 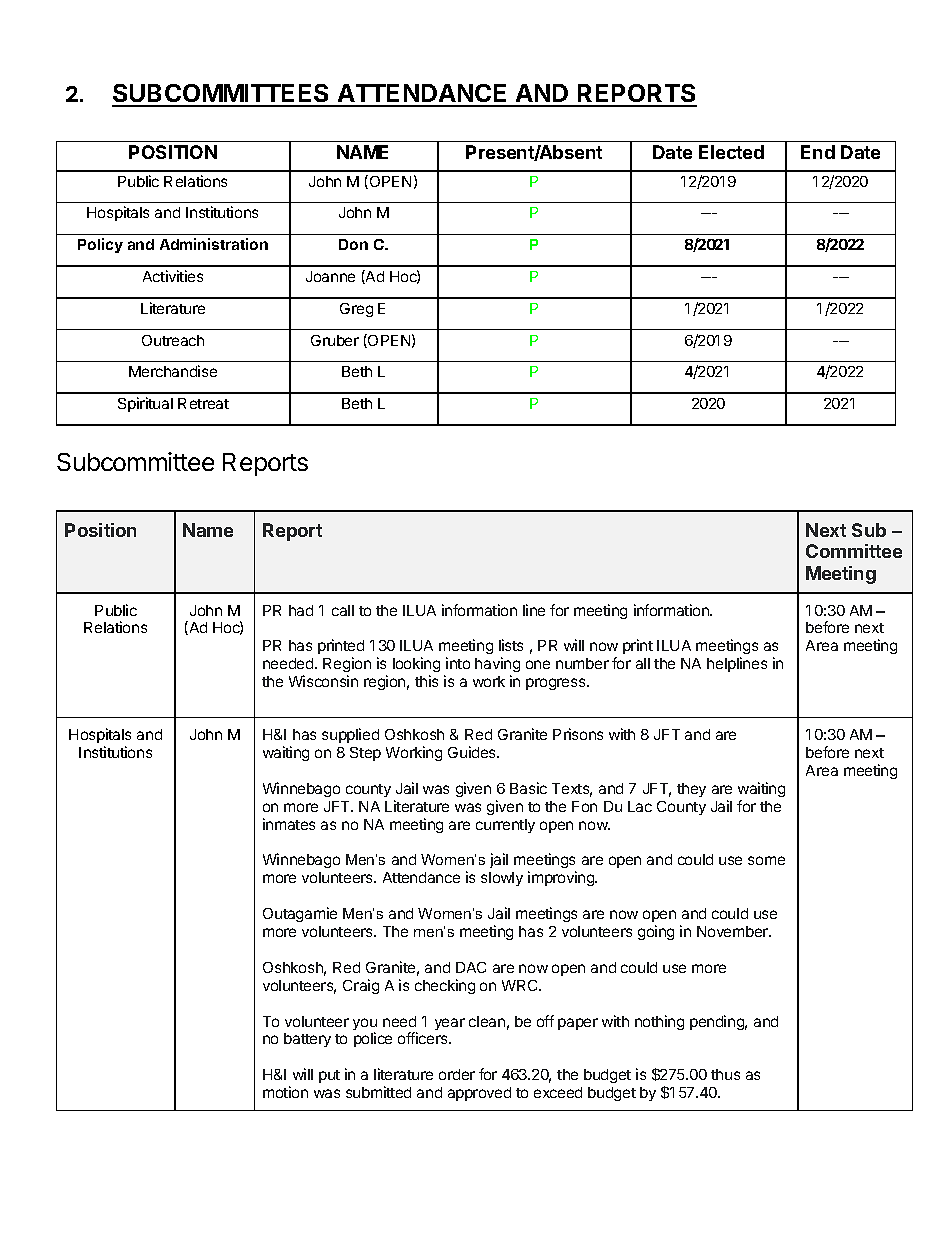 I want to click on Retreat, so click(x=203, y=403).
